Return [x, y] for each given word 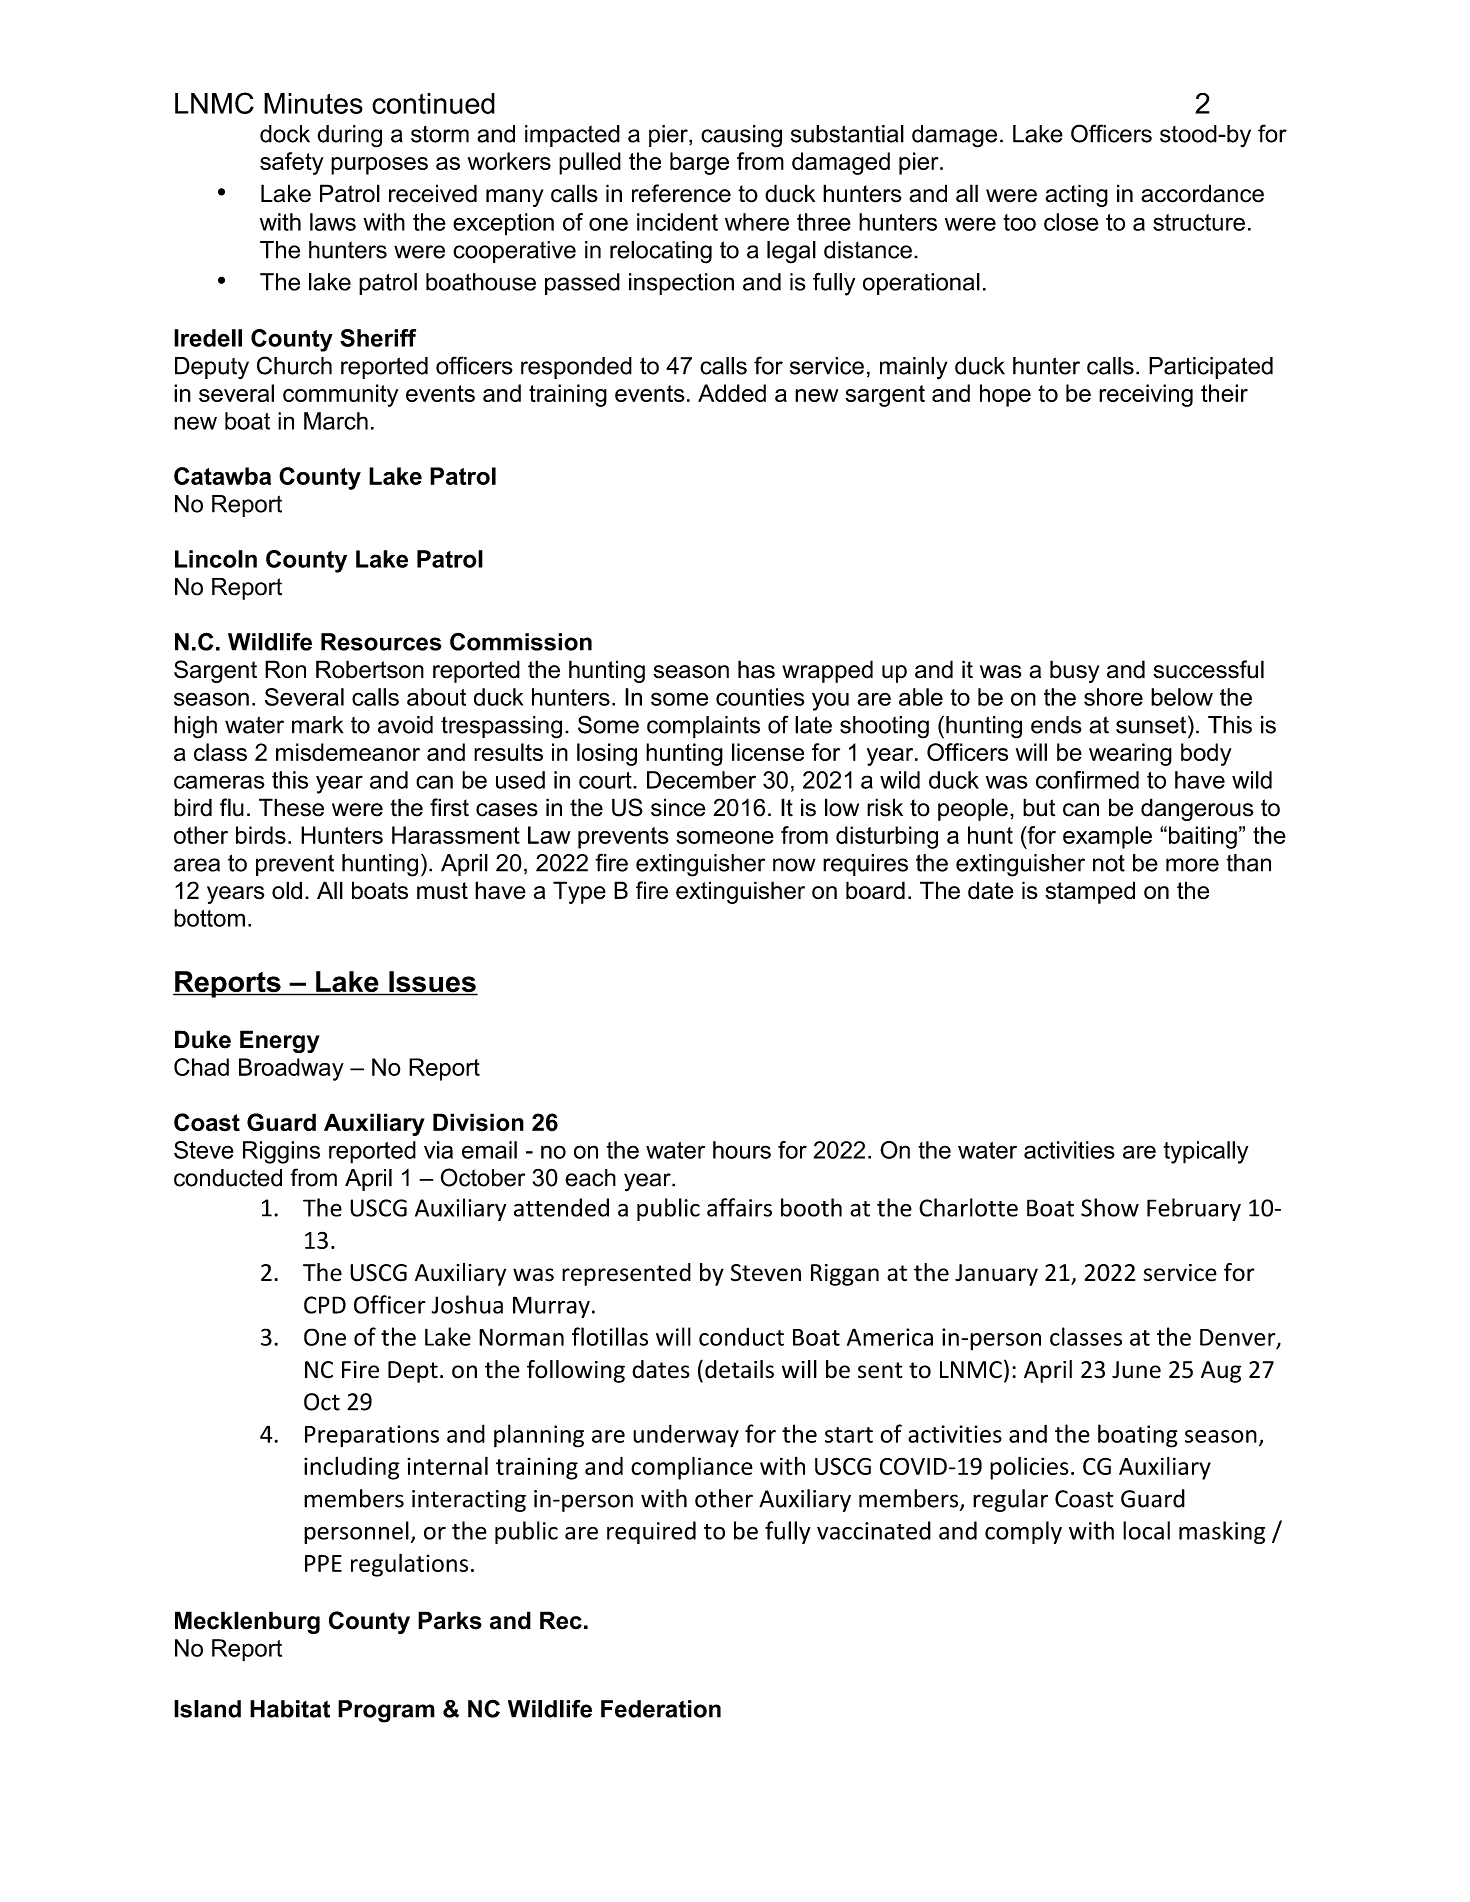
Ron [285, 669]
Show [1110, 1207]
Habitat [290, 1709]
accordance [1202, 193]
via [438, 1150]
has [756, 669]
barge [699, 163]
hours [742, 1150]
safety [292, 163]
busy [1074, 671]
